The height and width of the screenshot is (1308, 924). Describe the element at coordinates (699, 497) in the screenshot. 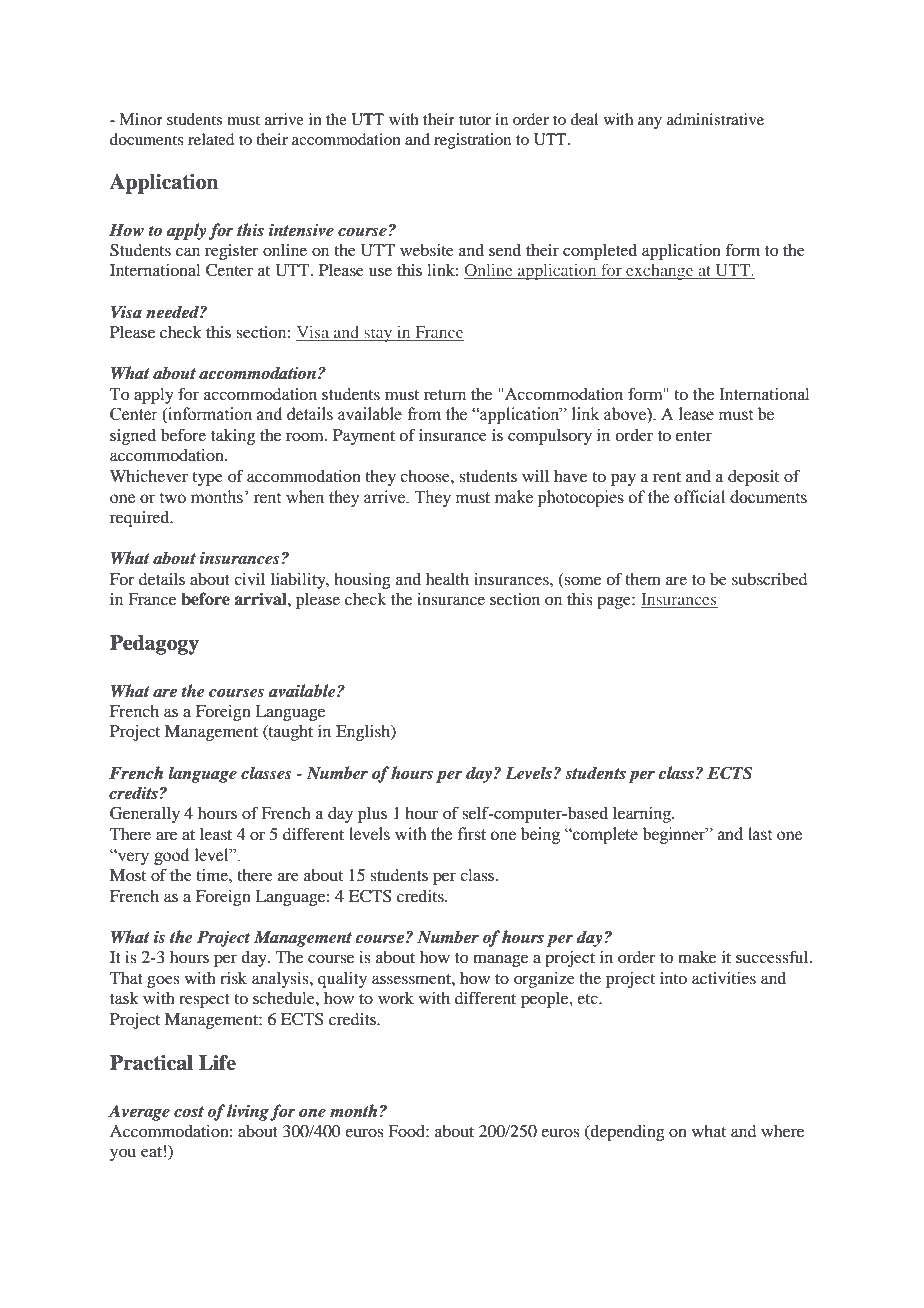

I see `official` at that location.
